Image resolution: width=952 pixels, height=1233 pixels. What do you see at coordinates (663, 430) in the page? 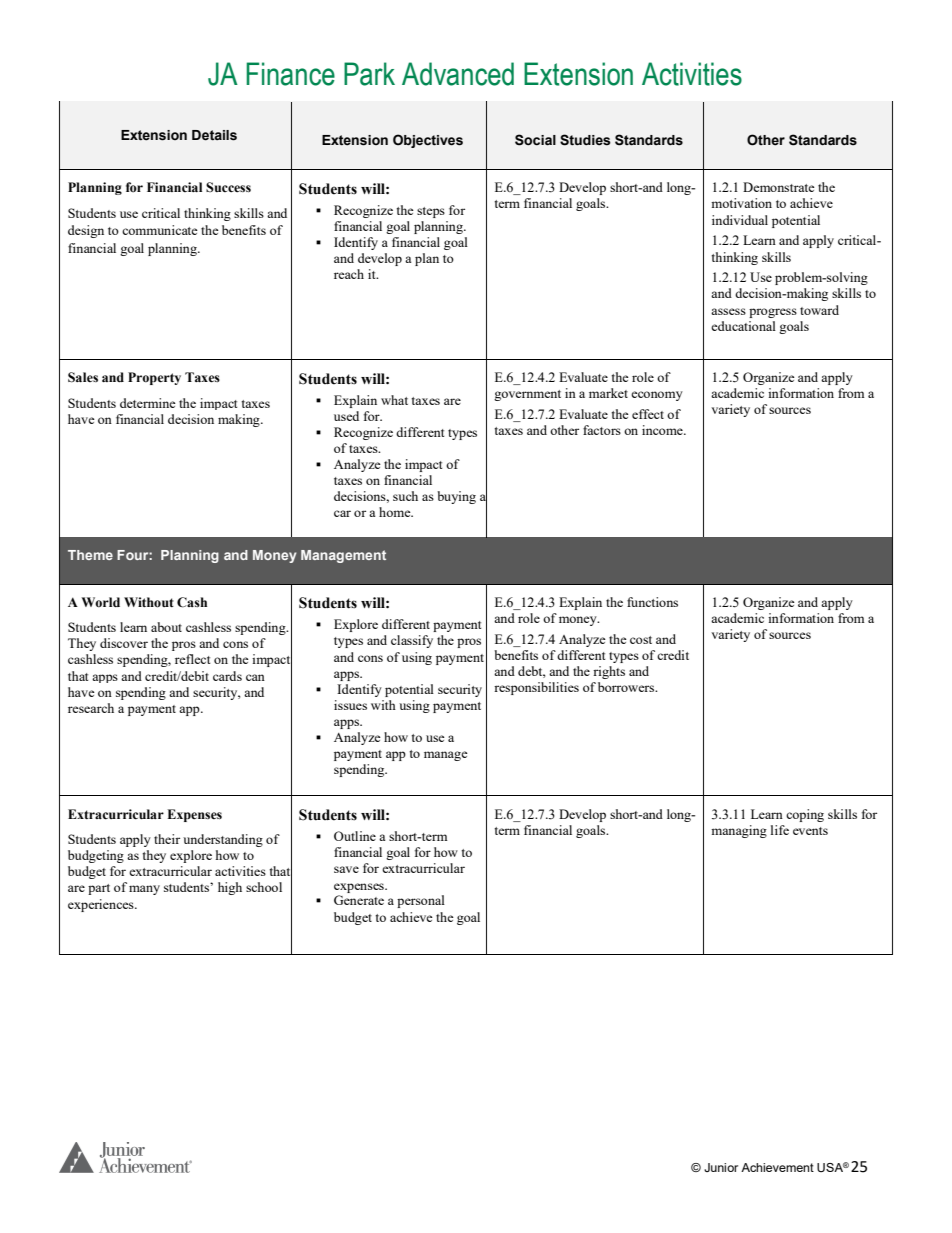
I see `income` at bounding box center [663, 430].
